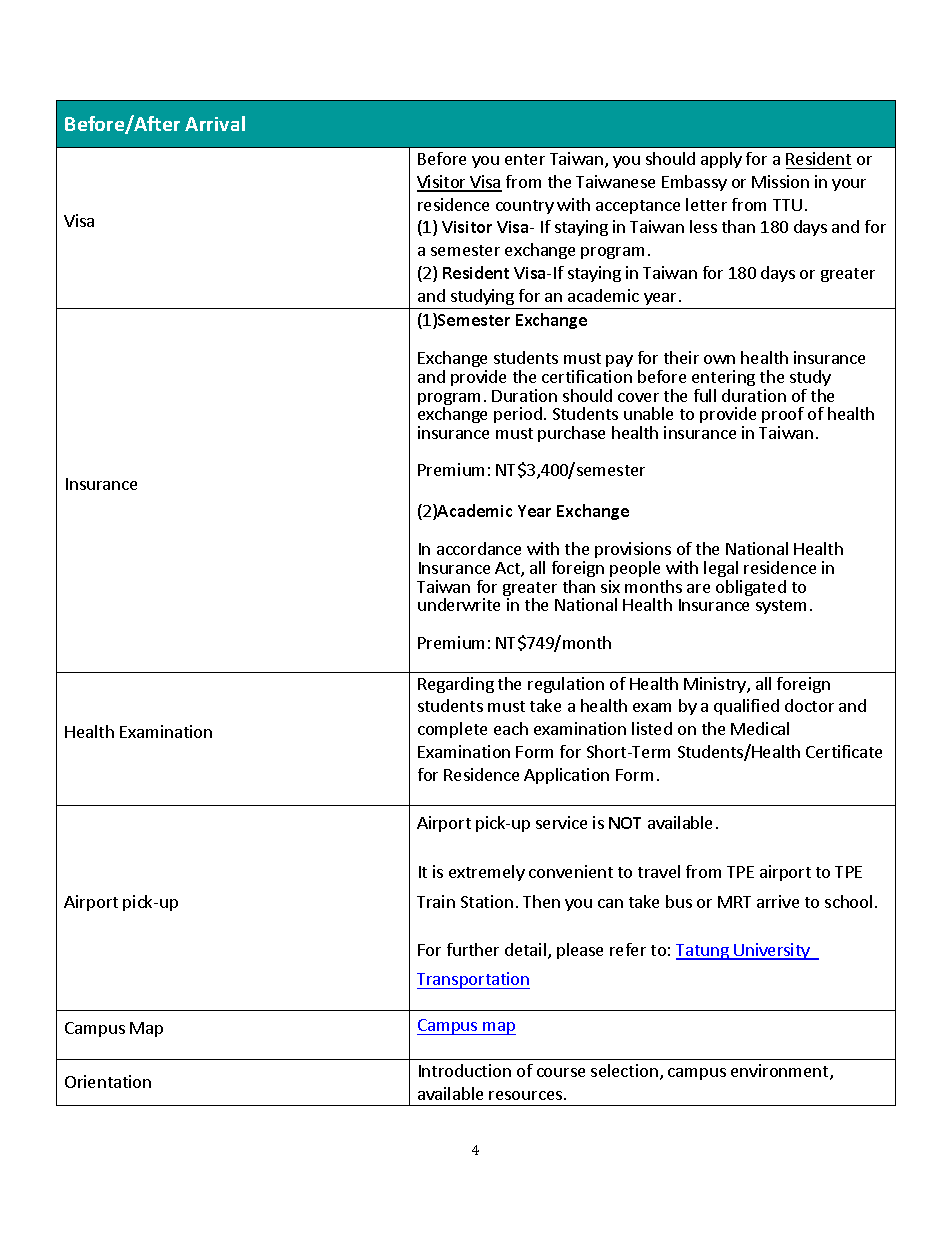  I want to click on arrive, so click(778, 901).
